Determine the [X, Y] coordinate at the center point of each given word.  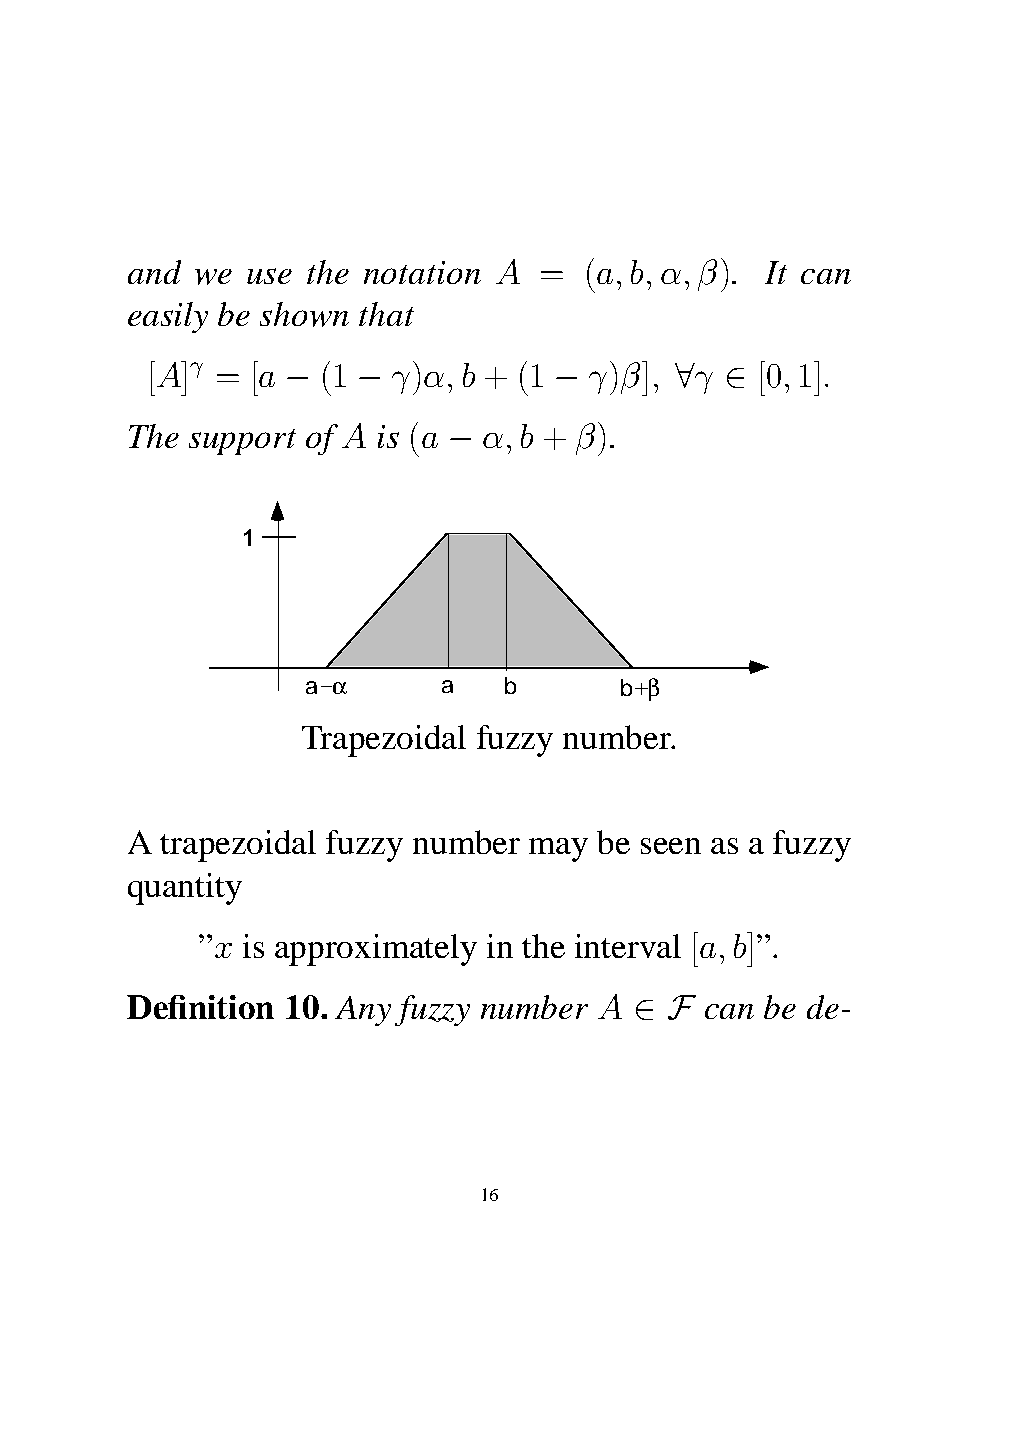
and [154, 272]
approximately [376, 950]
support [242, 442]
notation [422, 272]
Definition [200, 1007]
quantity [185, 889]
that [386, 314]
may [558, 850]
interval [628, 946]
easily [168, 317]
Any [363, 1011]
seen [671, 846]
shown [304, 314]
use [269, 276]
